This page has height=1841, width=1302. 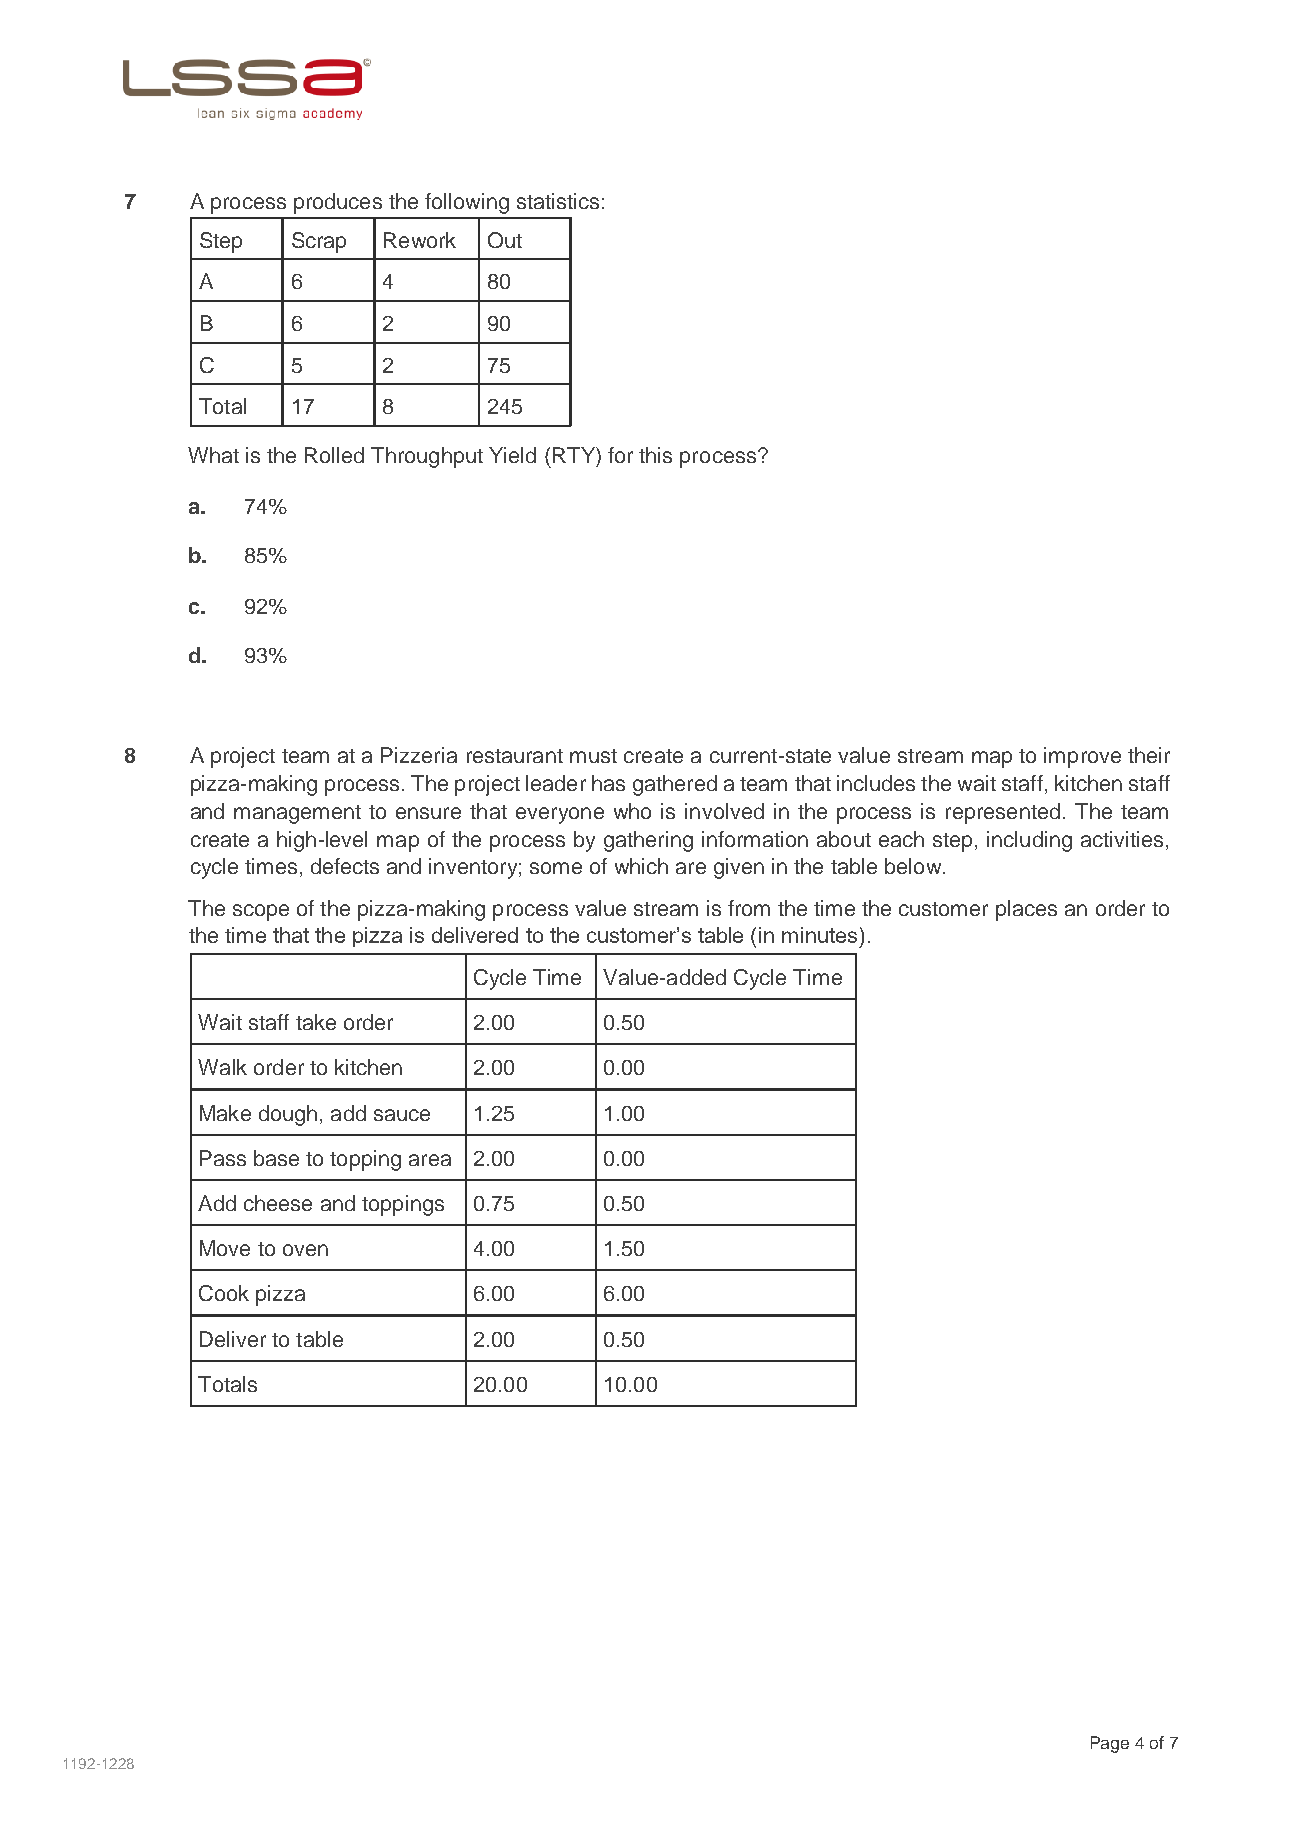 What do you see at coordinates (558, 201) in the page?
I see `statistics` at bounding box center [558, 201].
